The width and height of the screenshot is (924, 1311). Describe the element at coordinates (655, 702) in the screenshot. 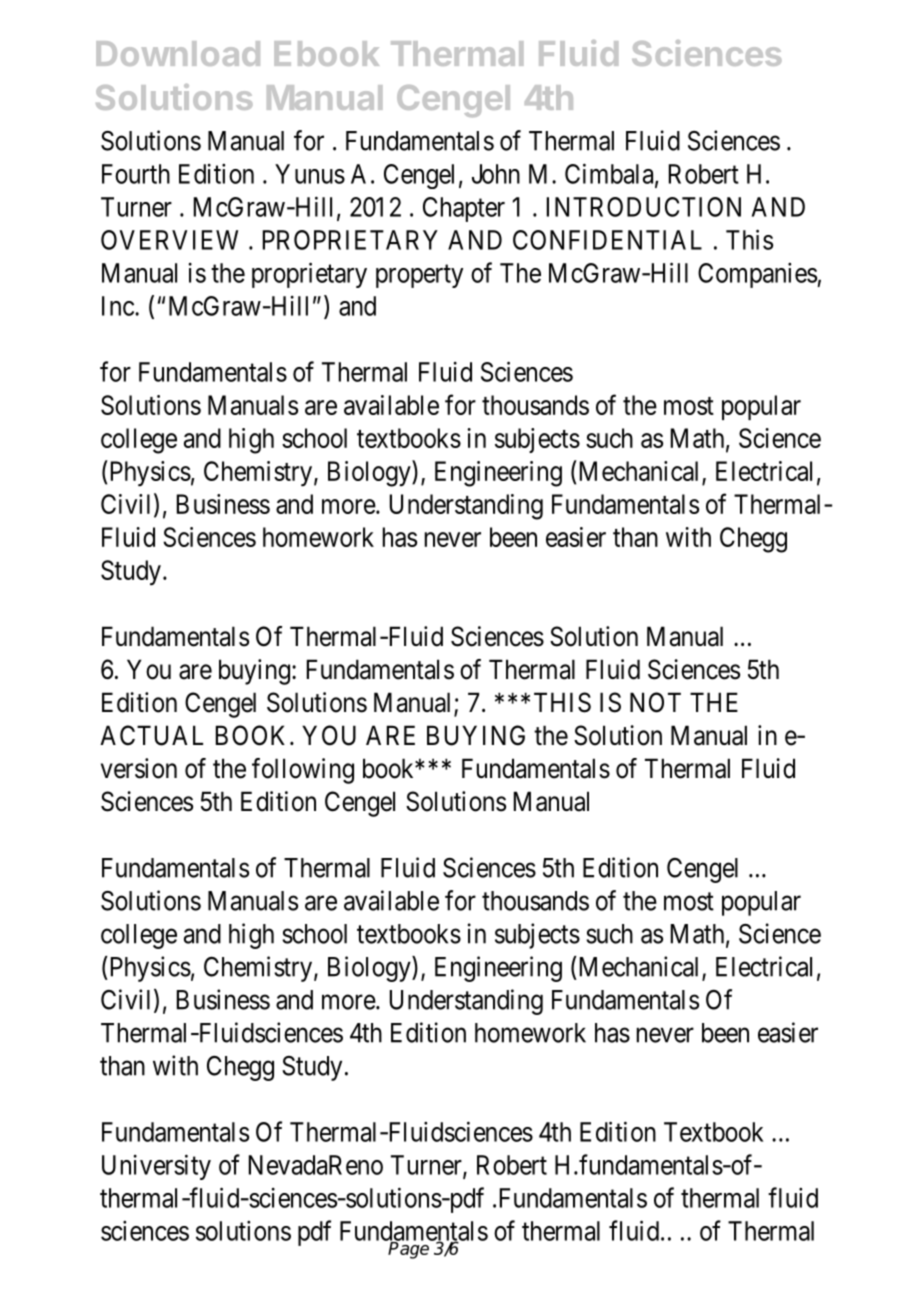

I see `NOT` at that location.
